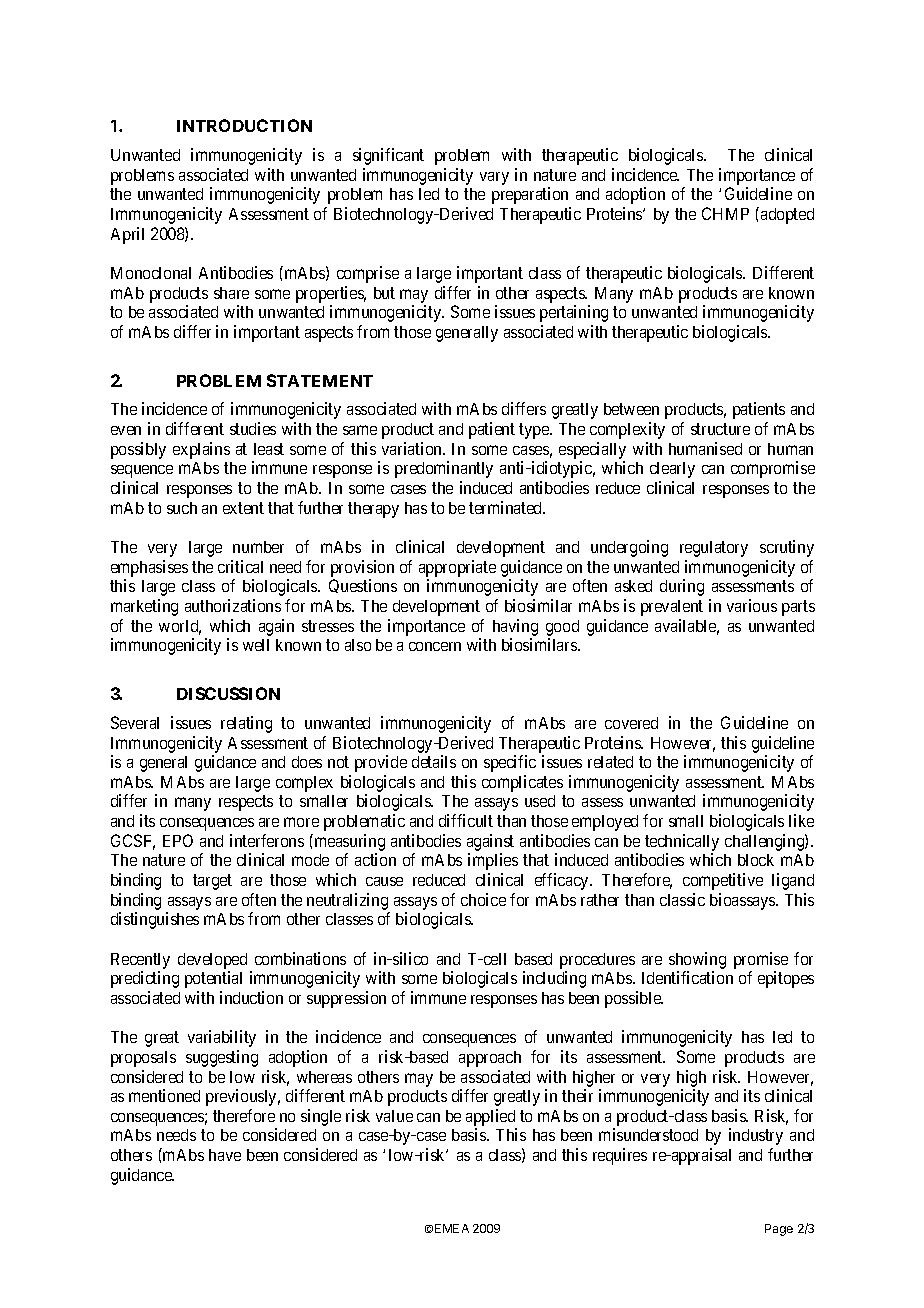 Image resolution: width=924 pixels, height=1308 pixels. Describe the element at coordinates (201, 450) in the screenshot. I see `explains` at that location.
